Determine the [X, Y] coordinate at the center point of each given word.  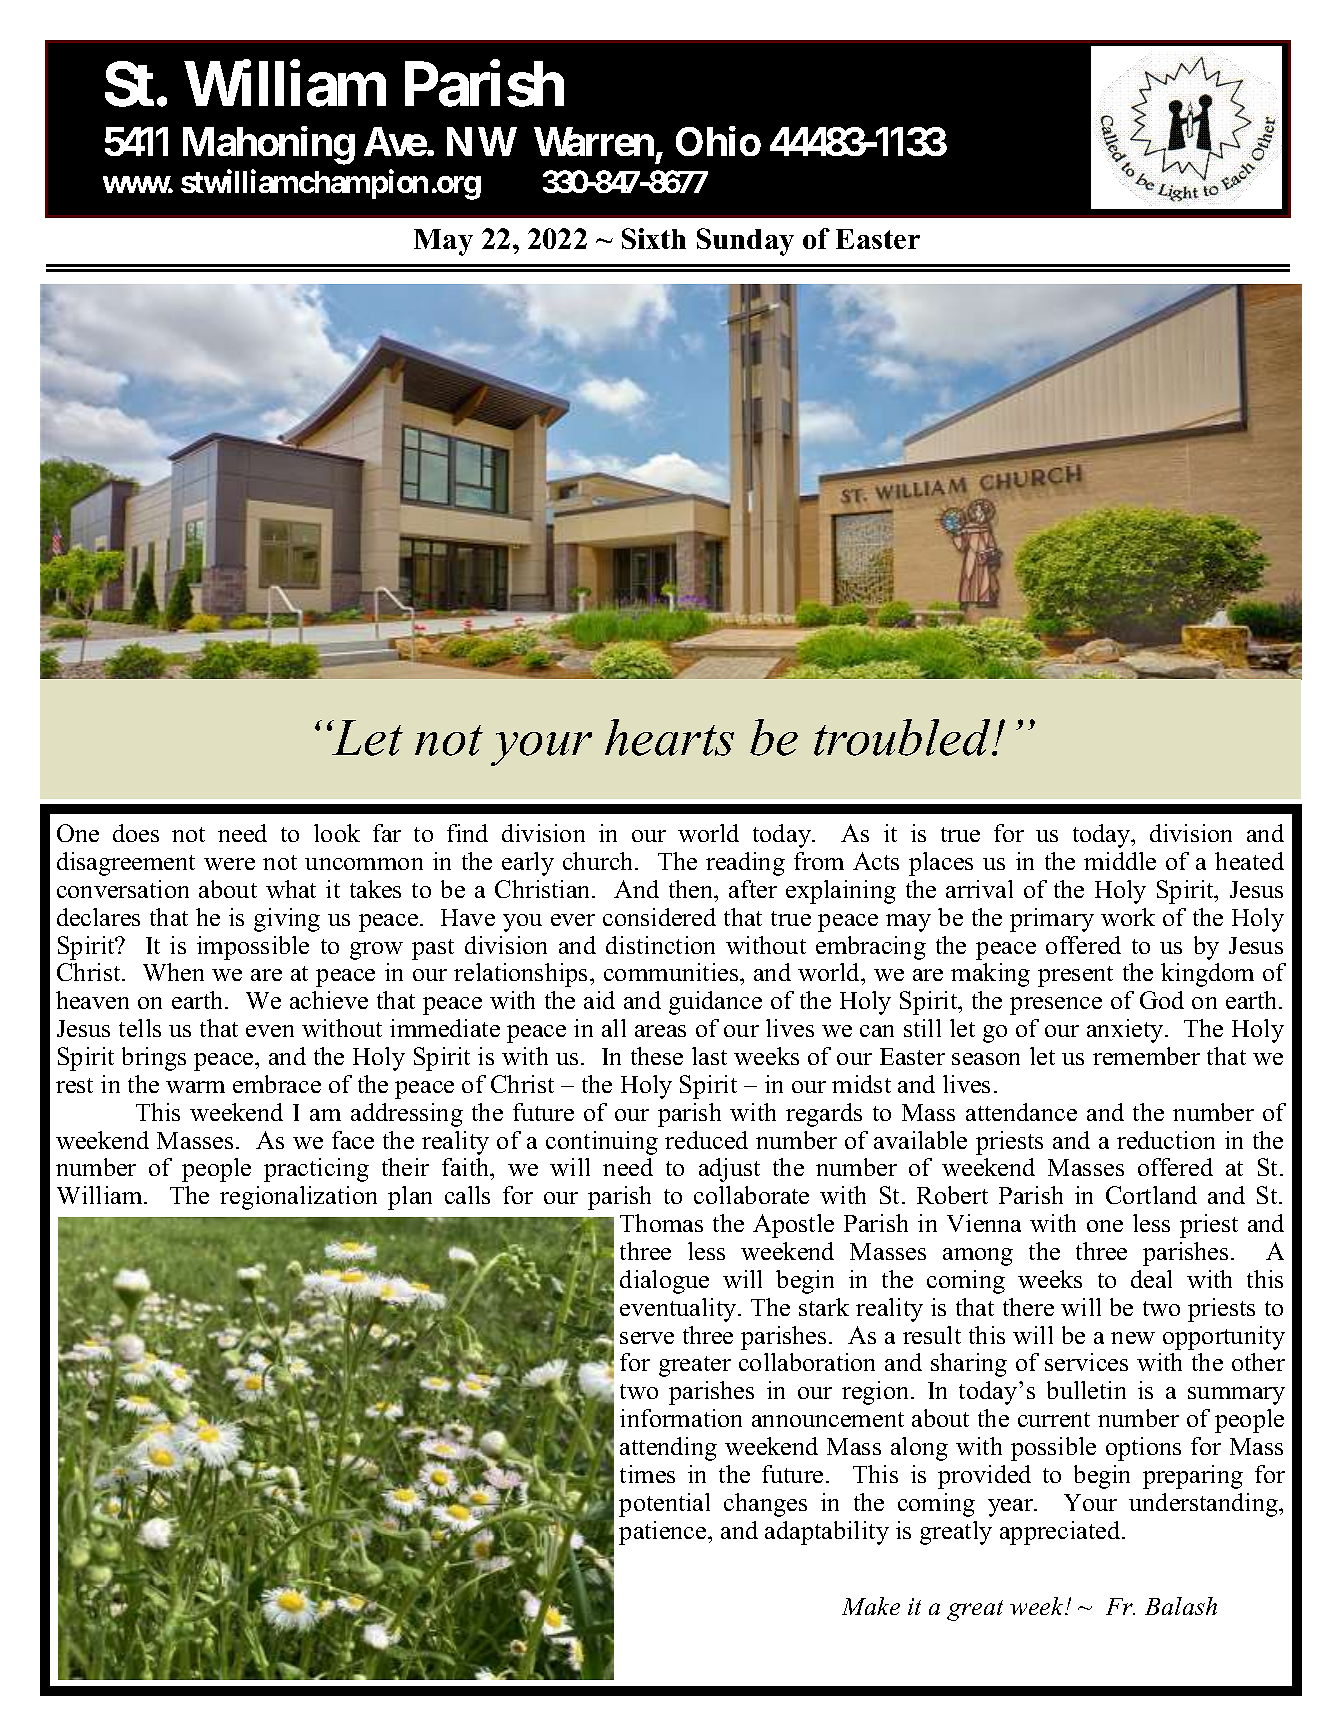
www [138, 184]
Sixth [654, 238]
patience [664, 1533]
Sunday [745, 242]
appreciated [1061, 1533]
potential [664, 1505]
